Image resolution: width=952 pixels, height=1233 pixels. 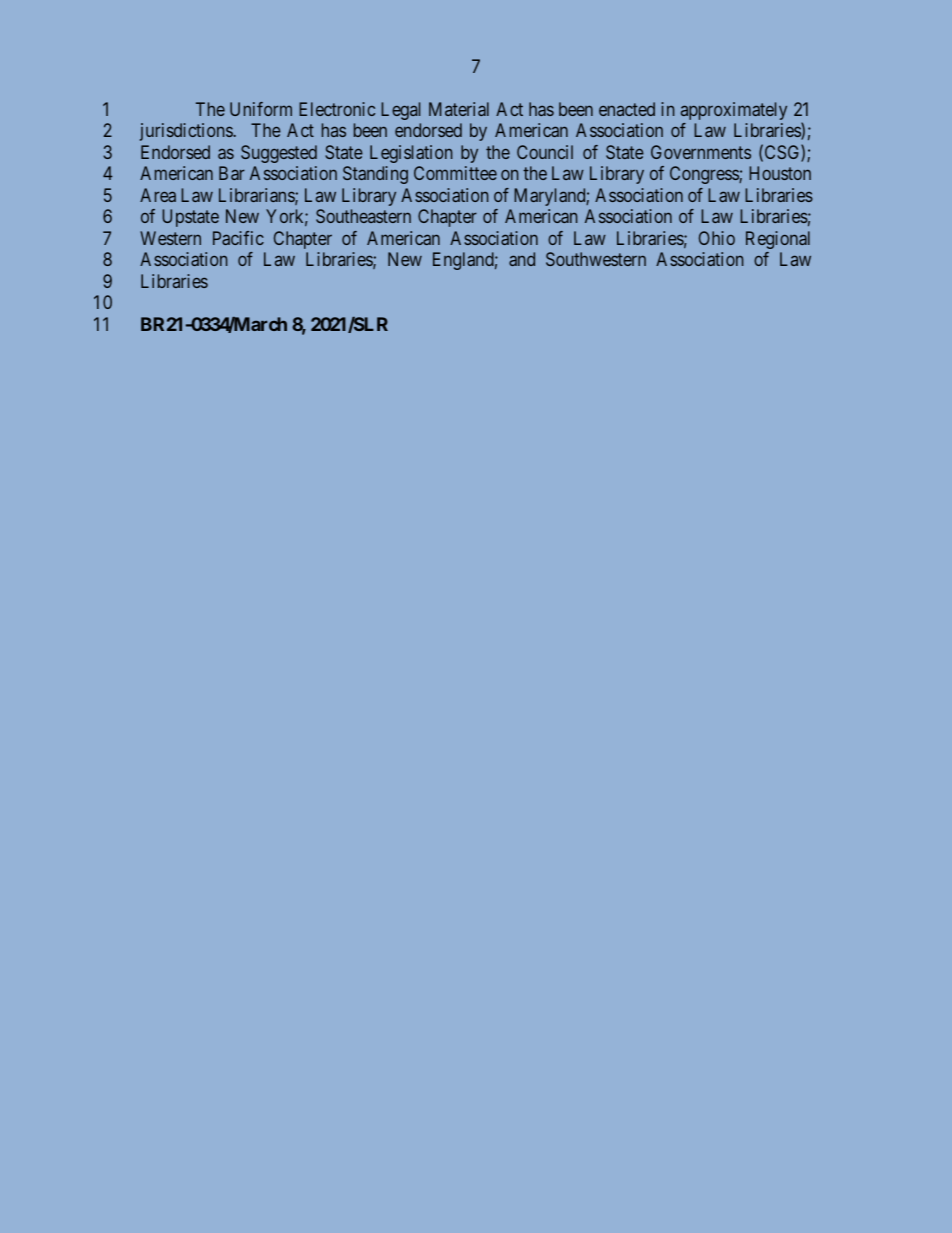 I want to click on Southeastern, so click(x=363, y=216).
